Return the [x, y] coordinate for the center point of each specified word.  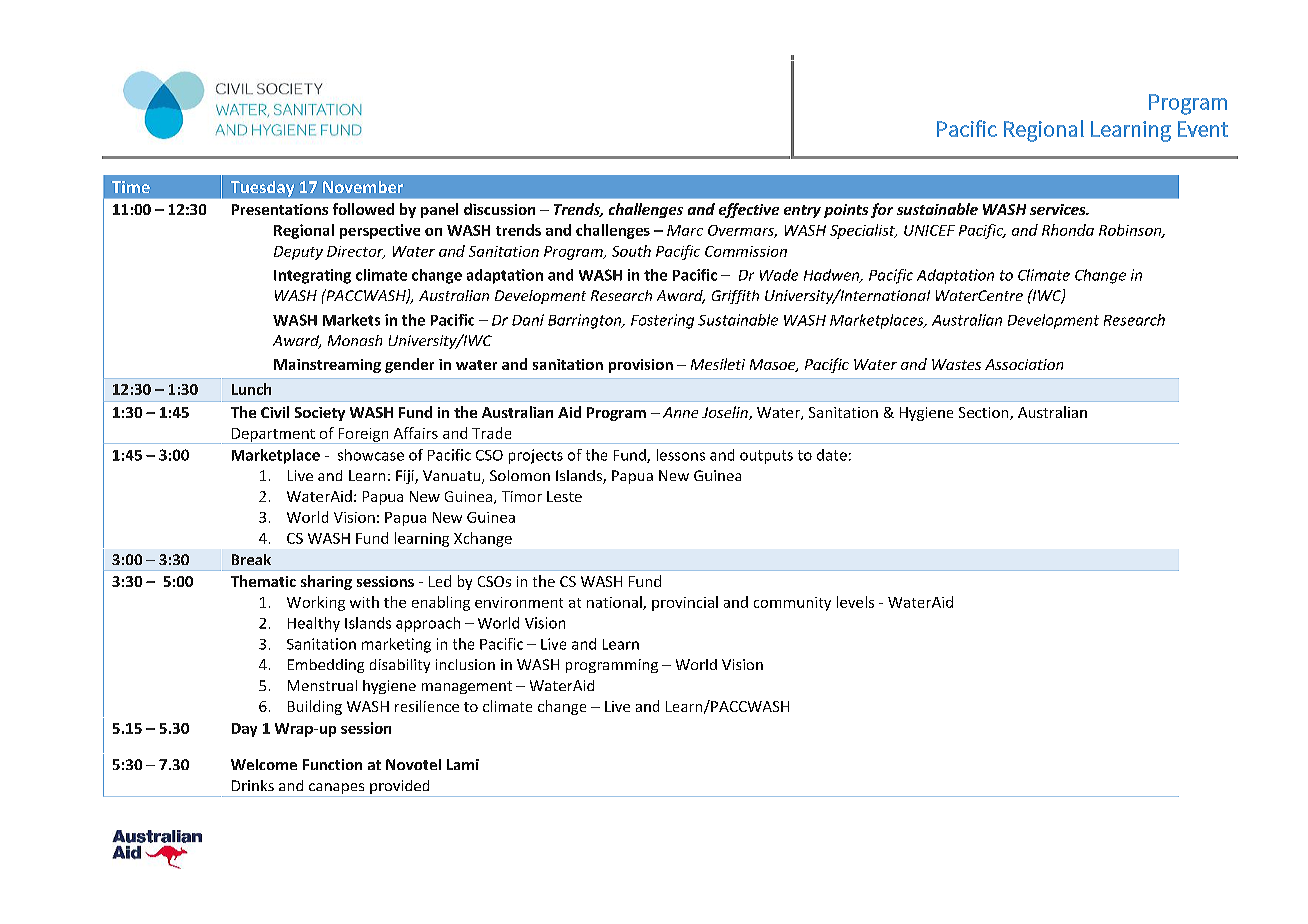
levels [855, 602]
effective [749, 210]
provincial [685, 603]
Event [1203, 129]
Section [985, 413]
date [832, 455]
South [631, 251]
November [363, 187]
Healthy [314, 624]
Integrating [312, 276]
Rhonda [1068, 230]
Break [251, 559]
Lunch [251, 389]
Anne [680, 412]
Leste [564, 496]
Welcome [264, 764]
